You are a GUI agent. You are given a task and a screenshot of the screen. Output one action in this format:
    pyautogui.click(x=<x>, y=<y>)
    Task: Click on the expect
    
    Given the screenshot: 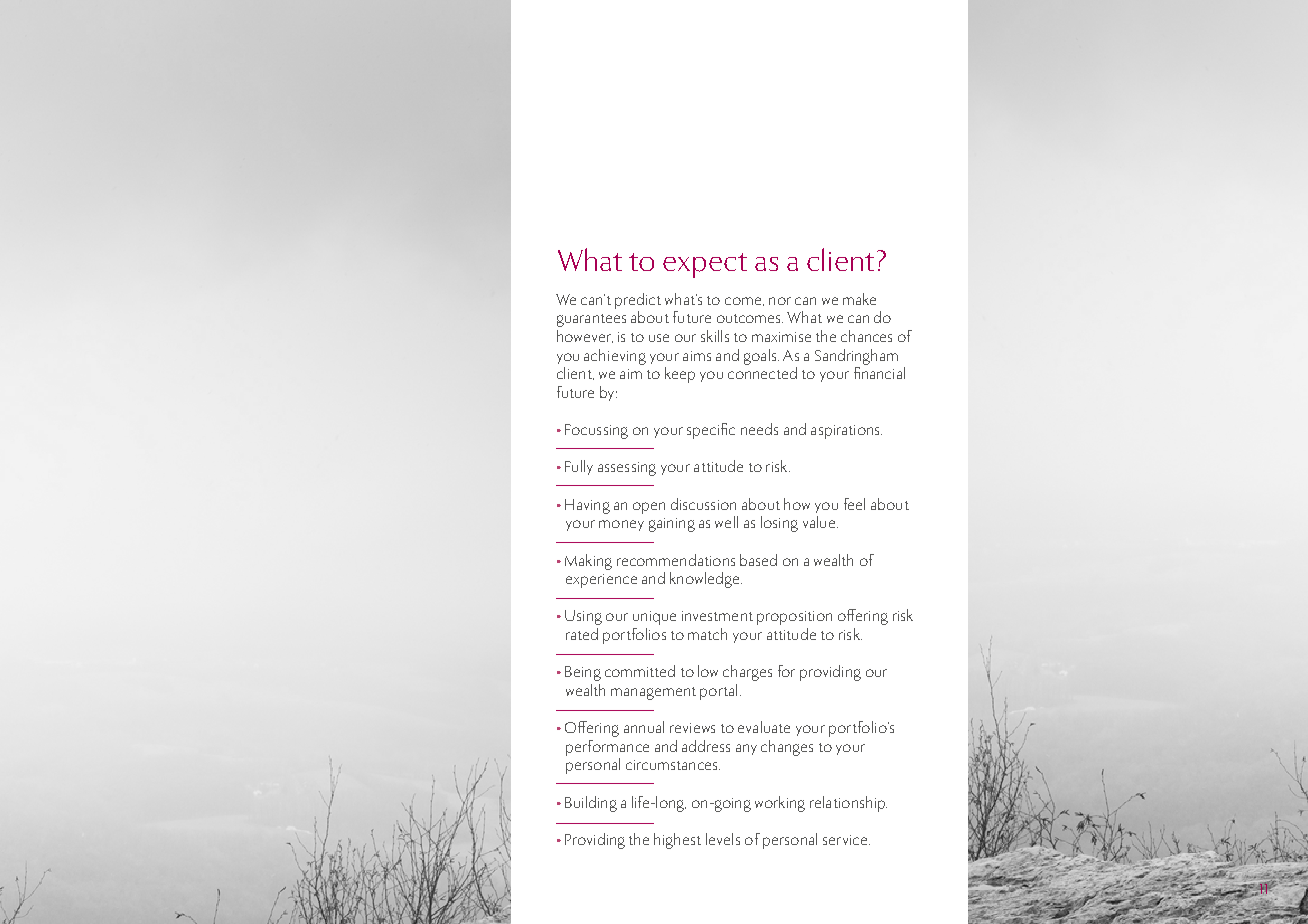 What is the action you would take?
    pyautogui.click(x=705, y=265)
